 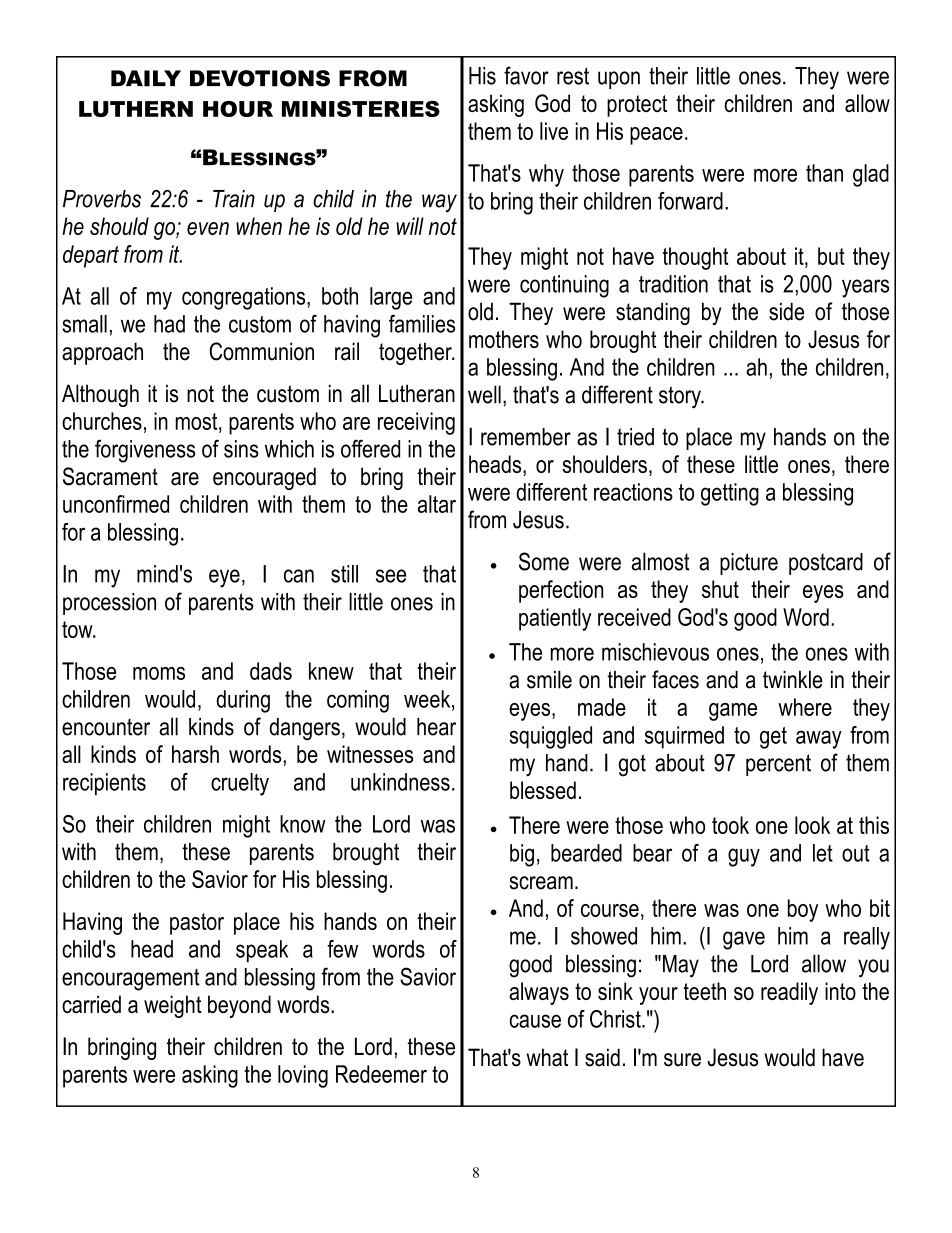 What do you see at coordinates (146, 78) in the page?
I see `DAILY` at bounding box center [146, 78].
